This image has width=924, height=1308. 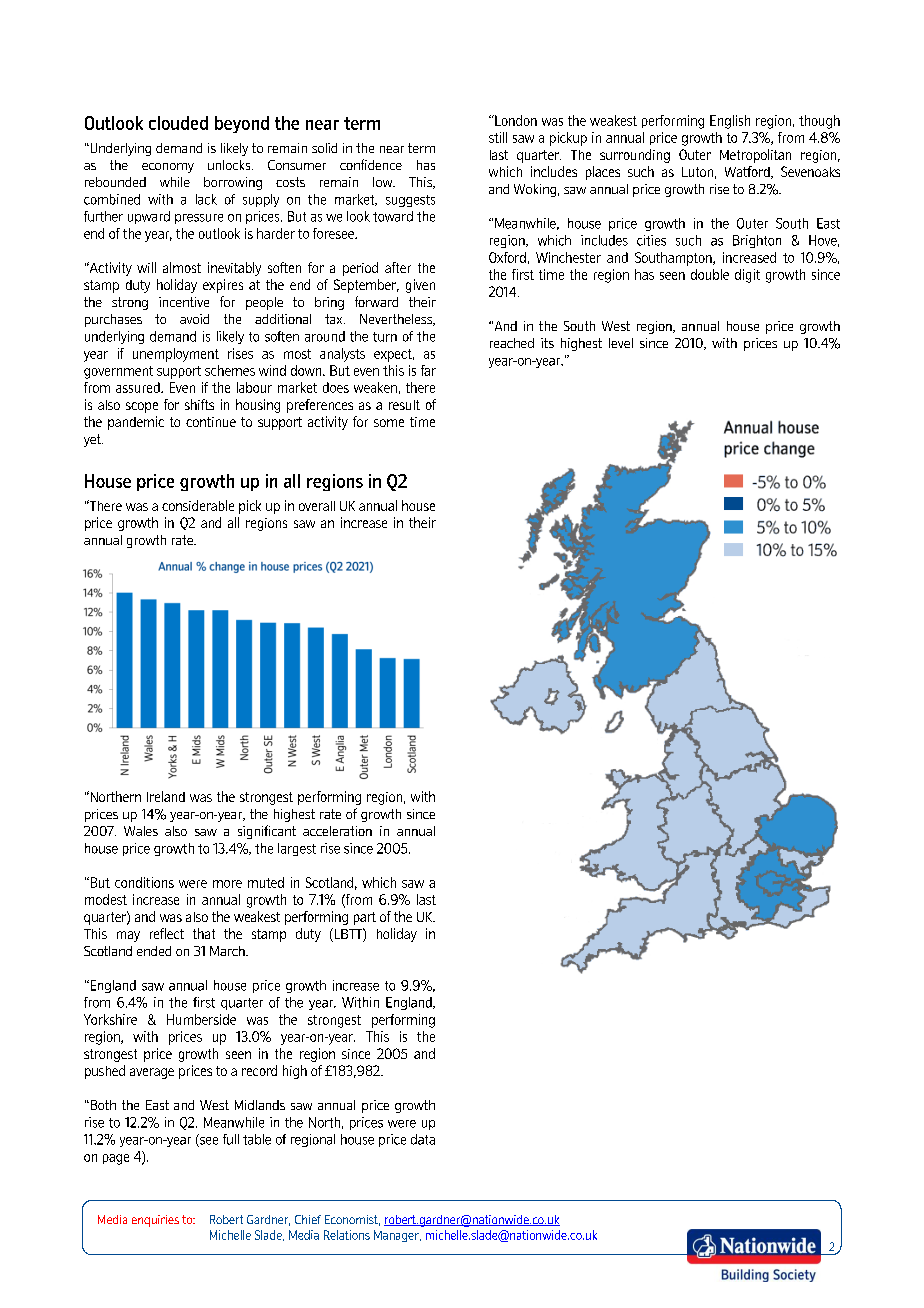 I want to click on acceleration, so click(x=337, y=831).
